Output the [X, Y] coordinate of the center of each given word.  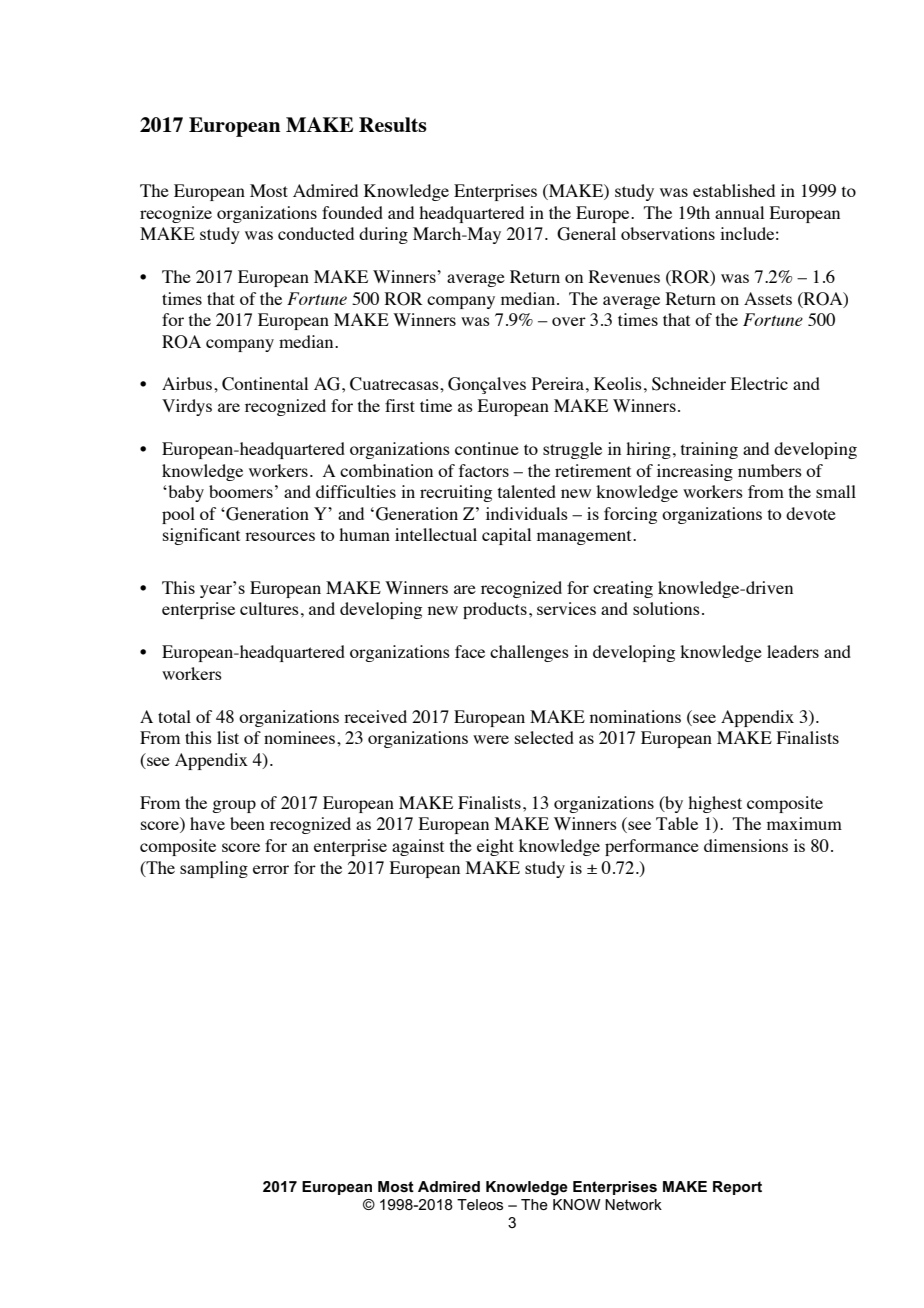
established [734, 190]
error [271, 869]
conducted [316, 233]
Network [633, 1204]
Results [393, 124]
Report [737, 1188]
